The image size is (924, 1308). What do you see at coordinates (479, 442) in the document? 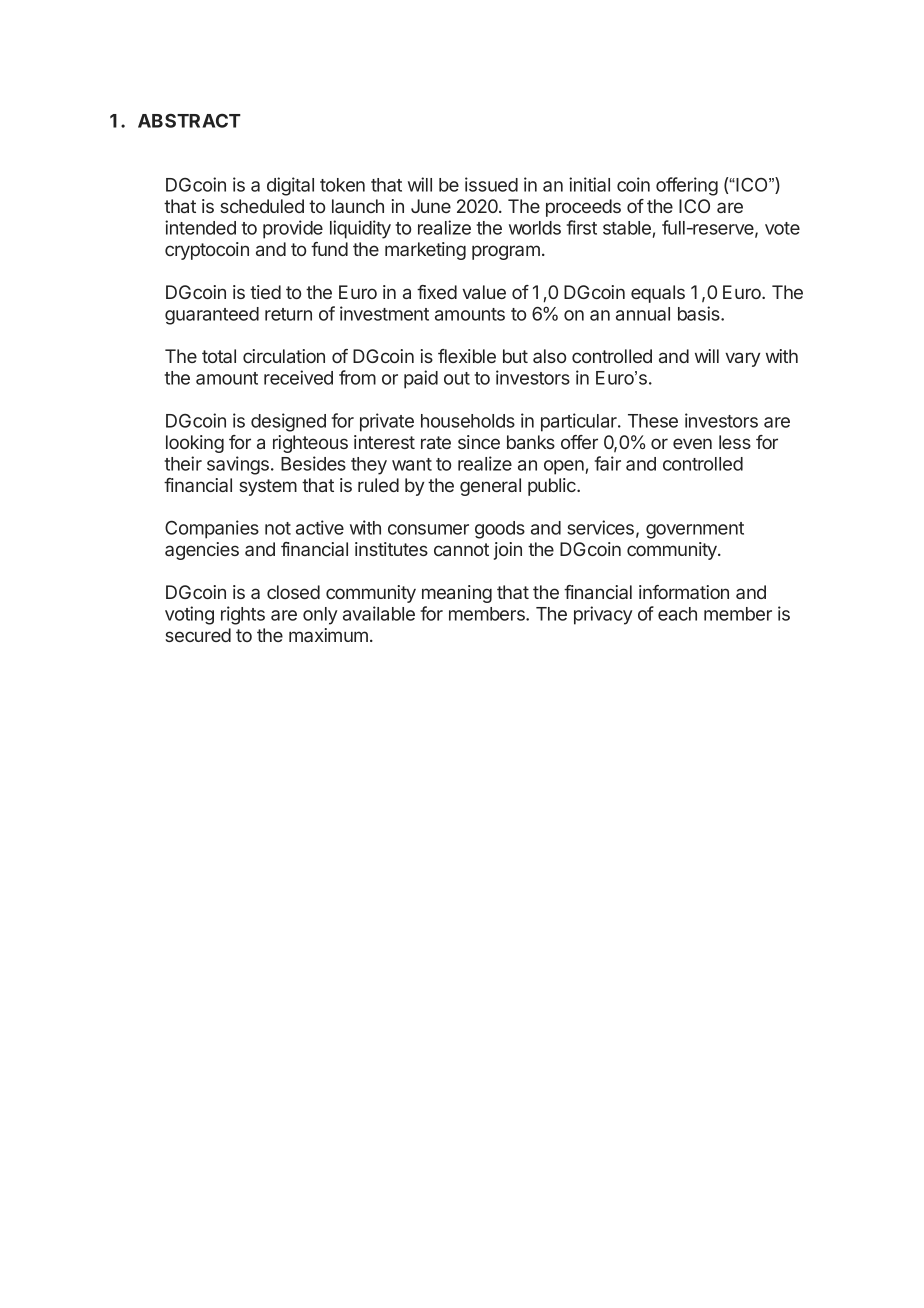
I see `since` at bounding box center [479, 442].
